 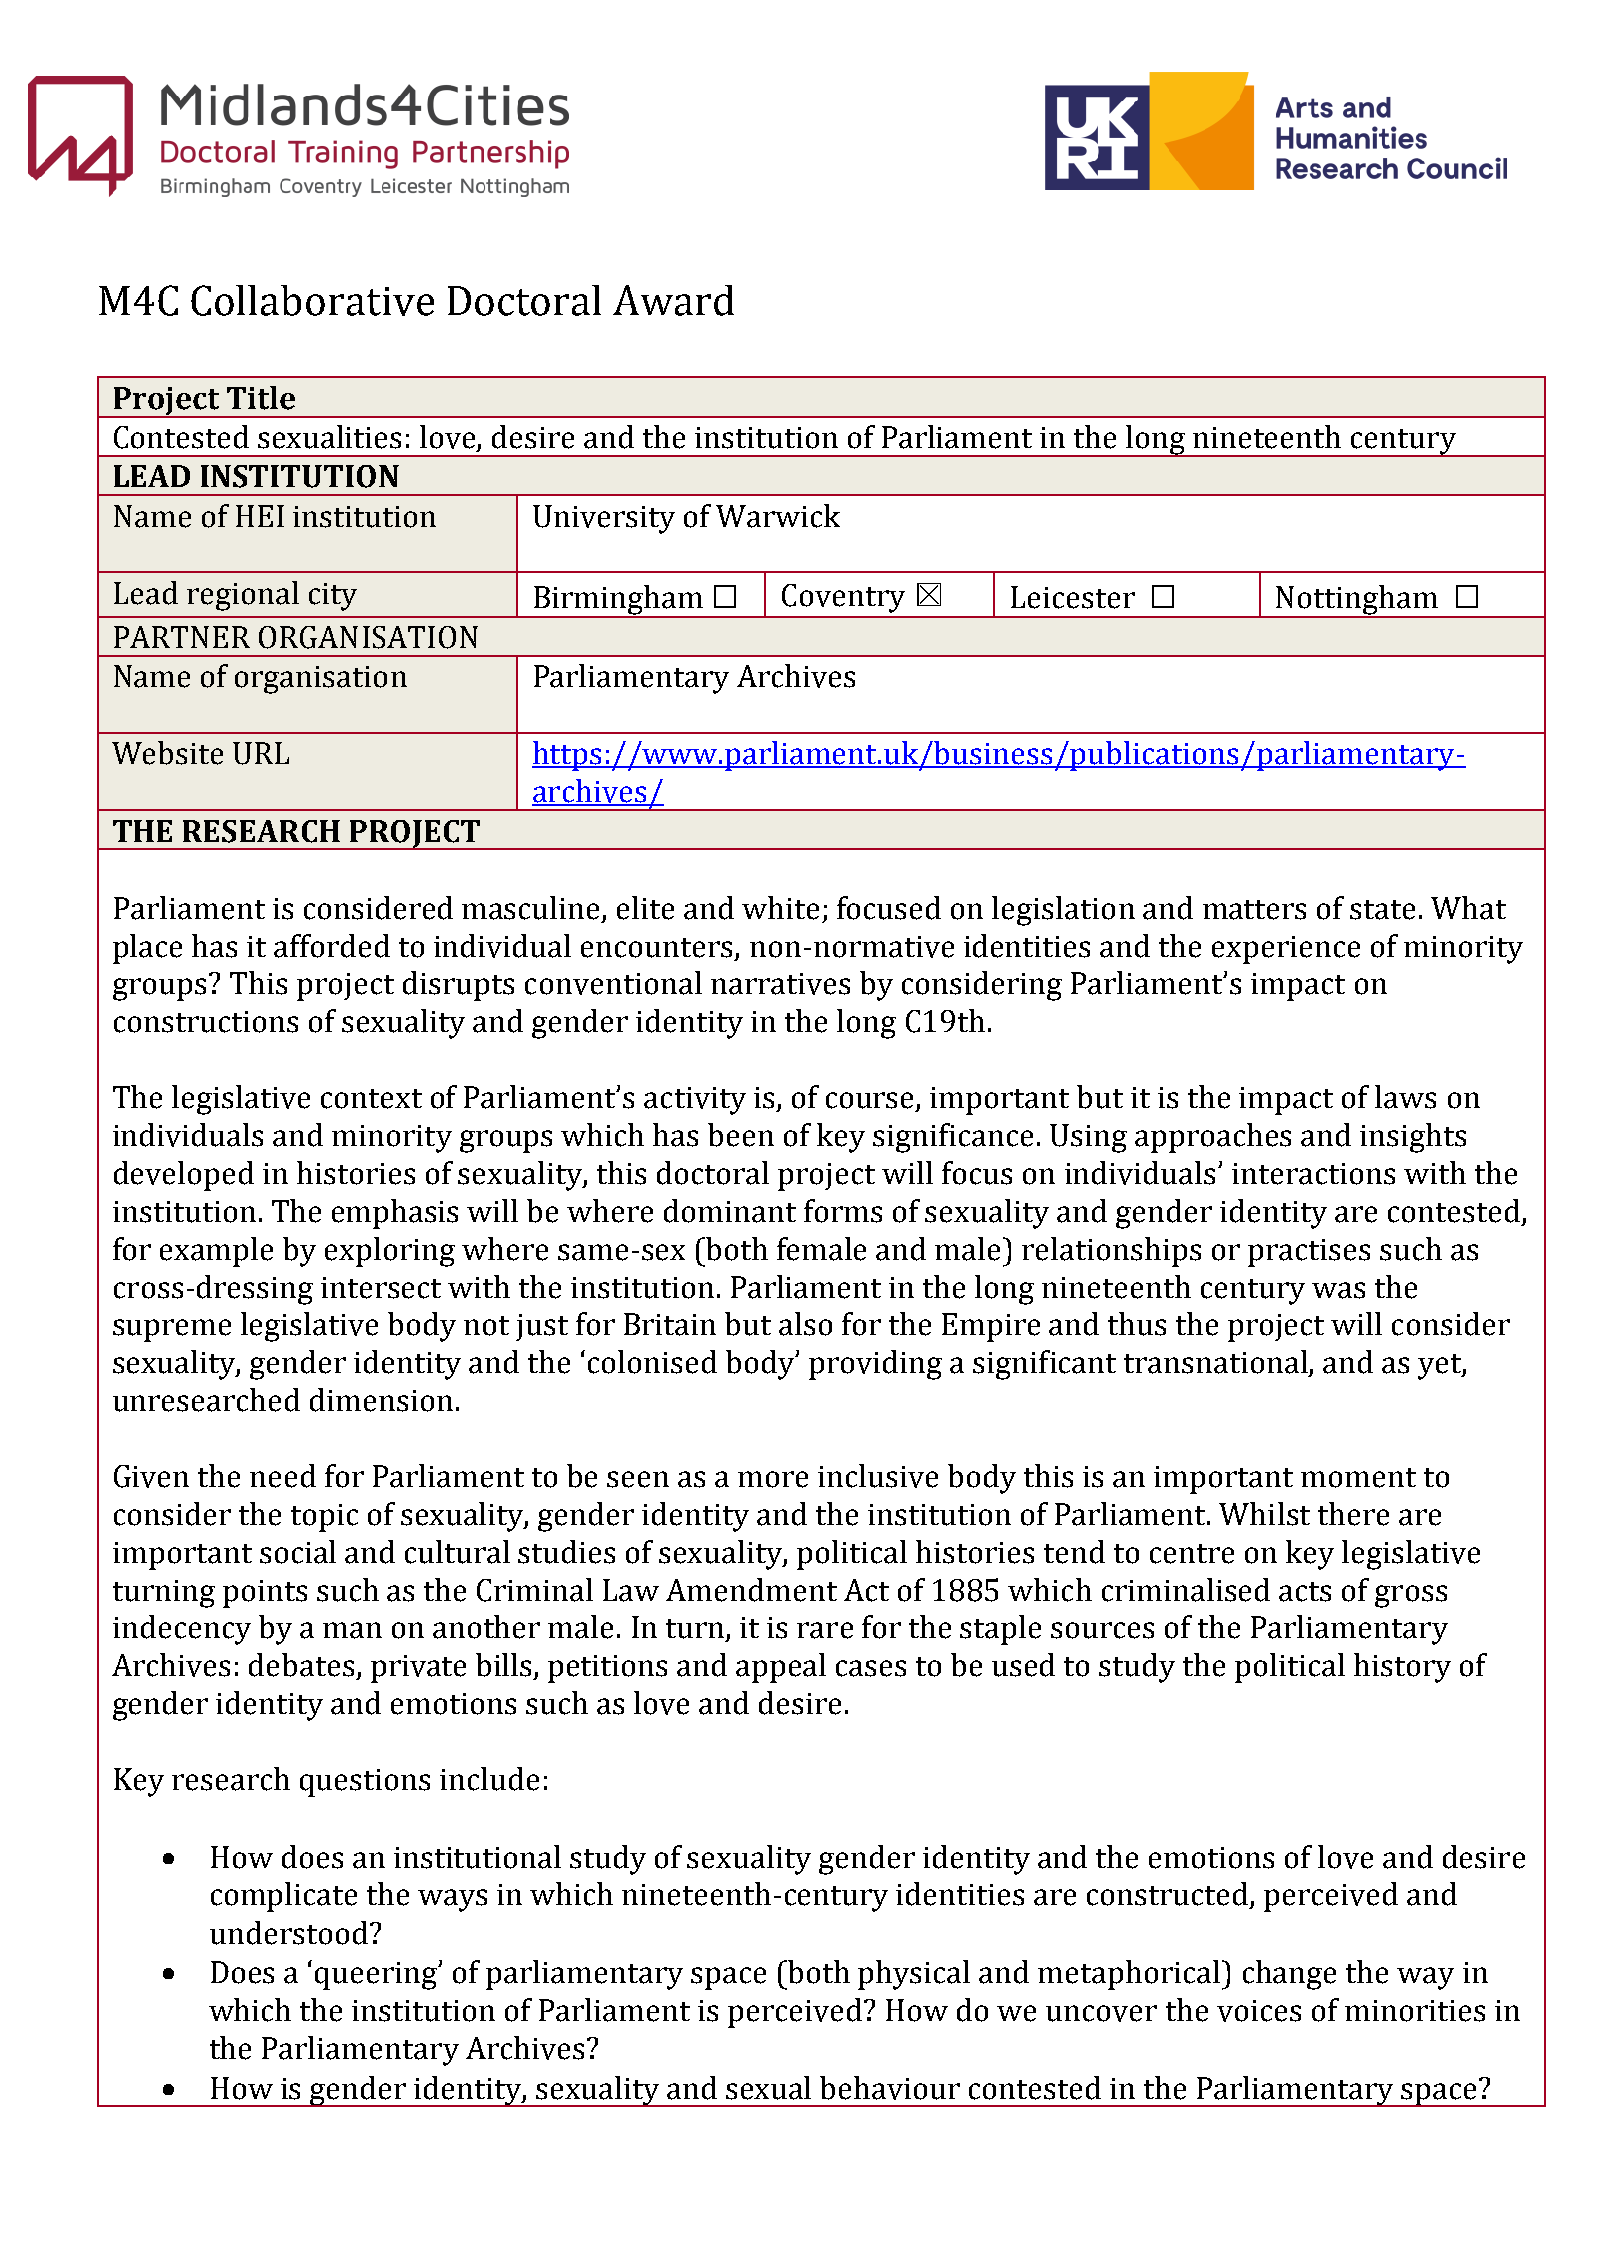 I want to click on Nottingham, so click(x=1357, y=601).
